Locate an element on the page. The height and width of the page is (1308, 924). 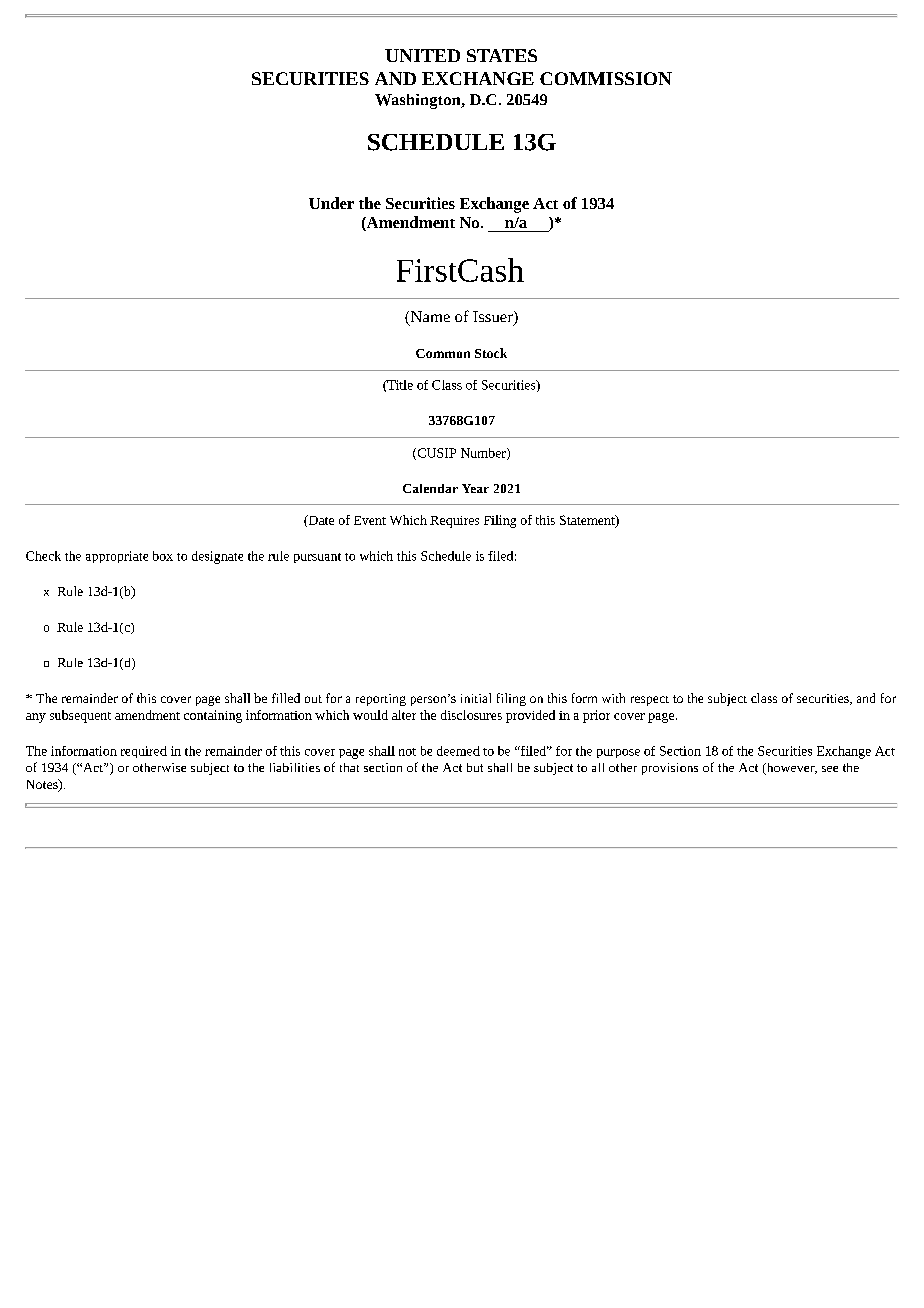
however is located at coordinates (790, 769).
